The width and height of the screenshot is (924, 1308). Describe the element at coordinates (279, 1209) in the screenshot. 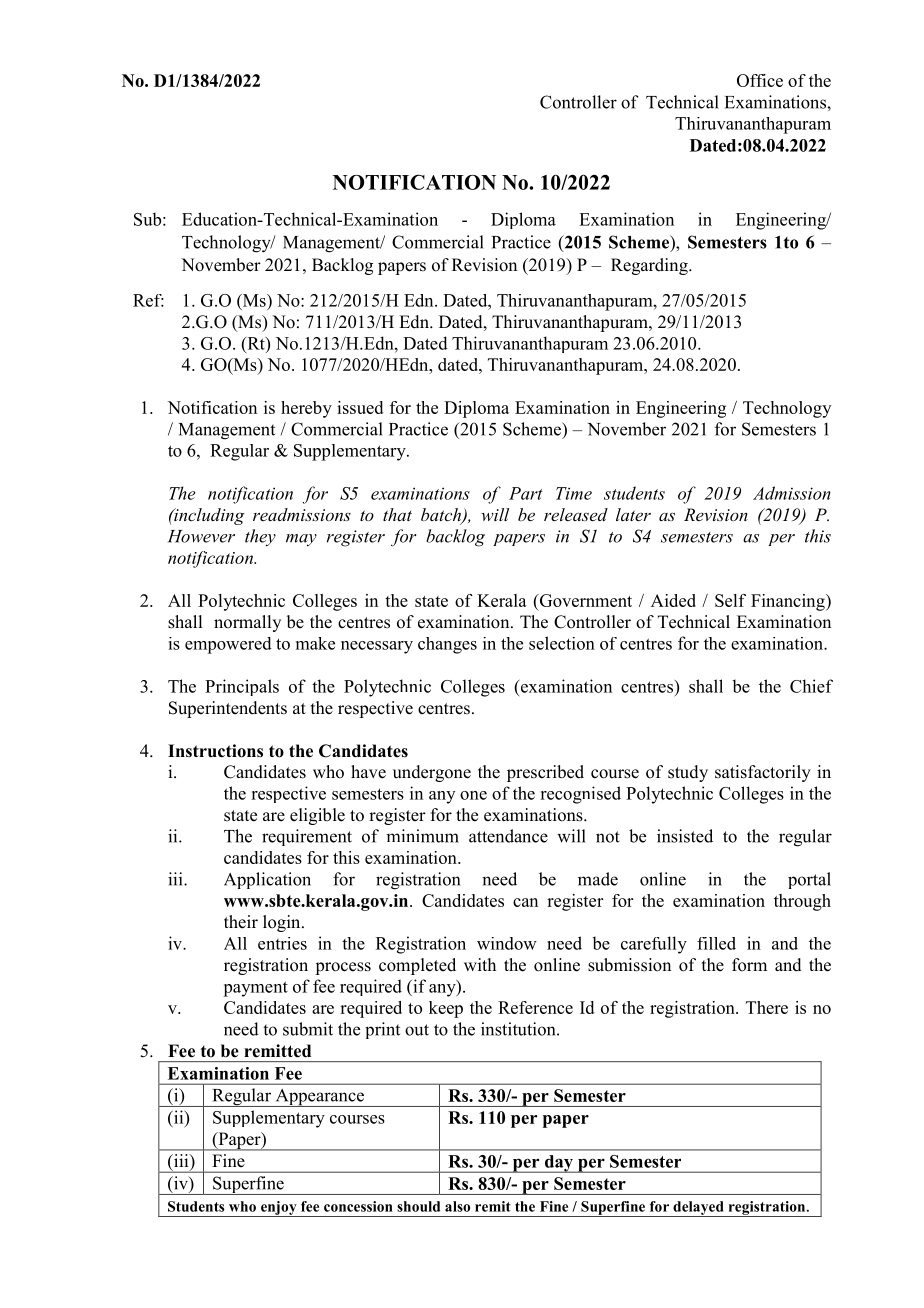

I see `enjoy` at that location.
